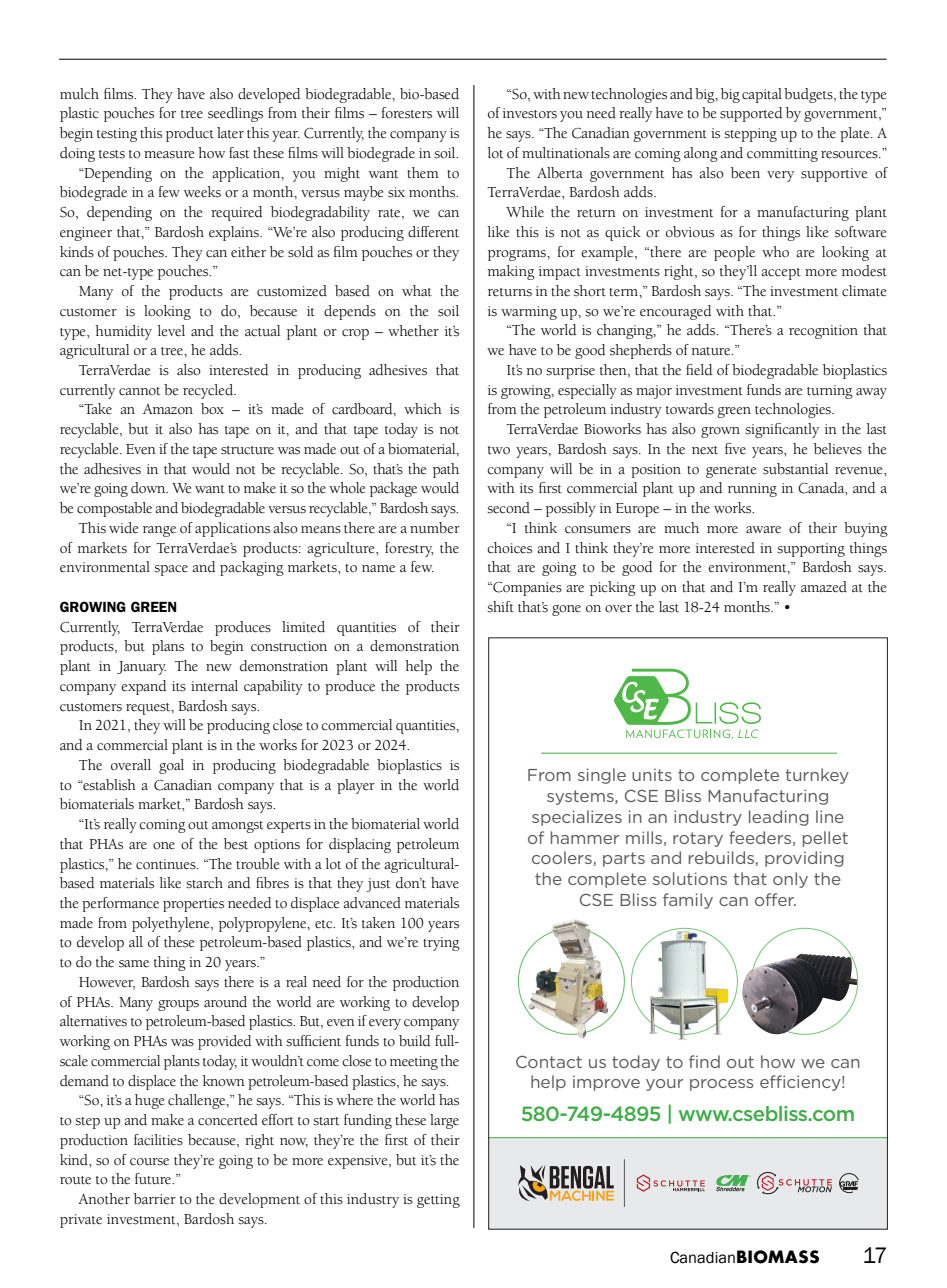  I want to click on process, so click(722, 1085).
